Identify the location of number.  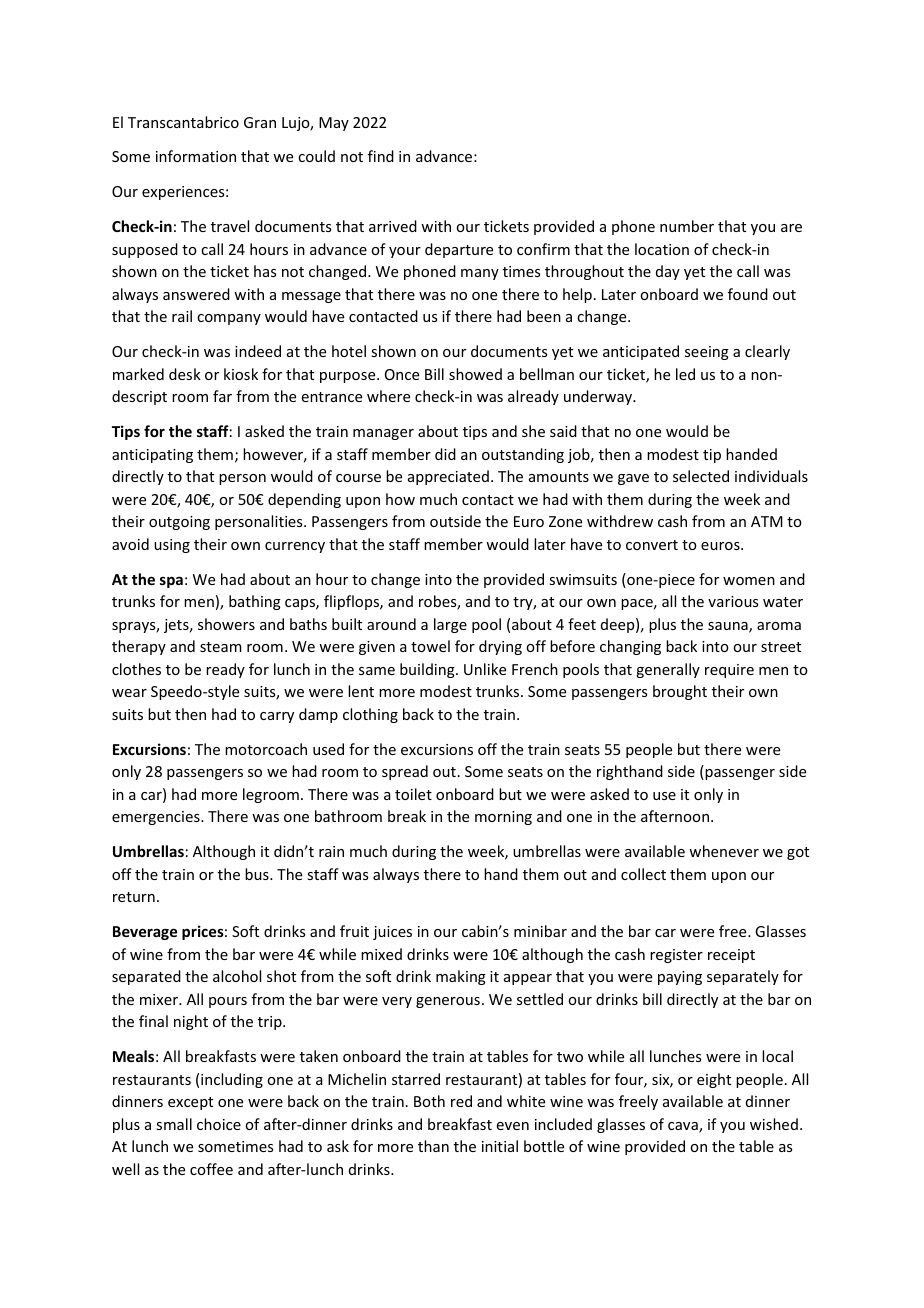
(687, 226).
